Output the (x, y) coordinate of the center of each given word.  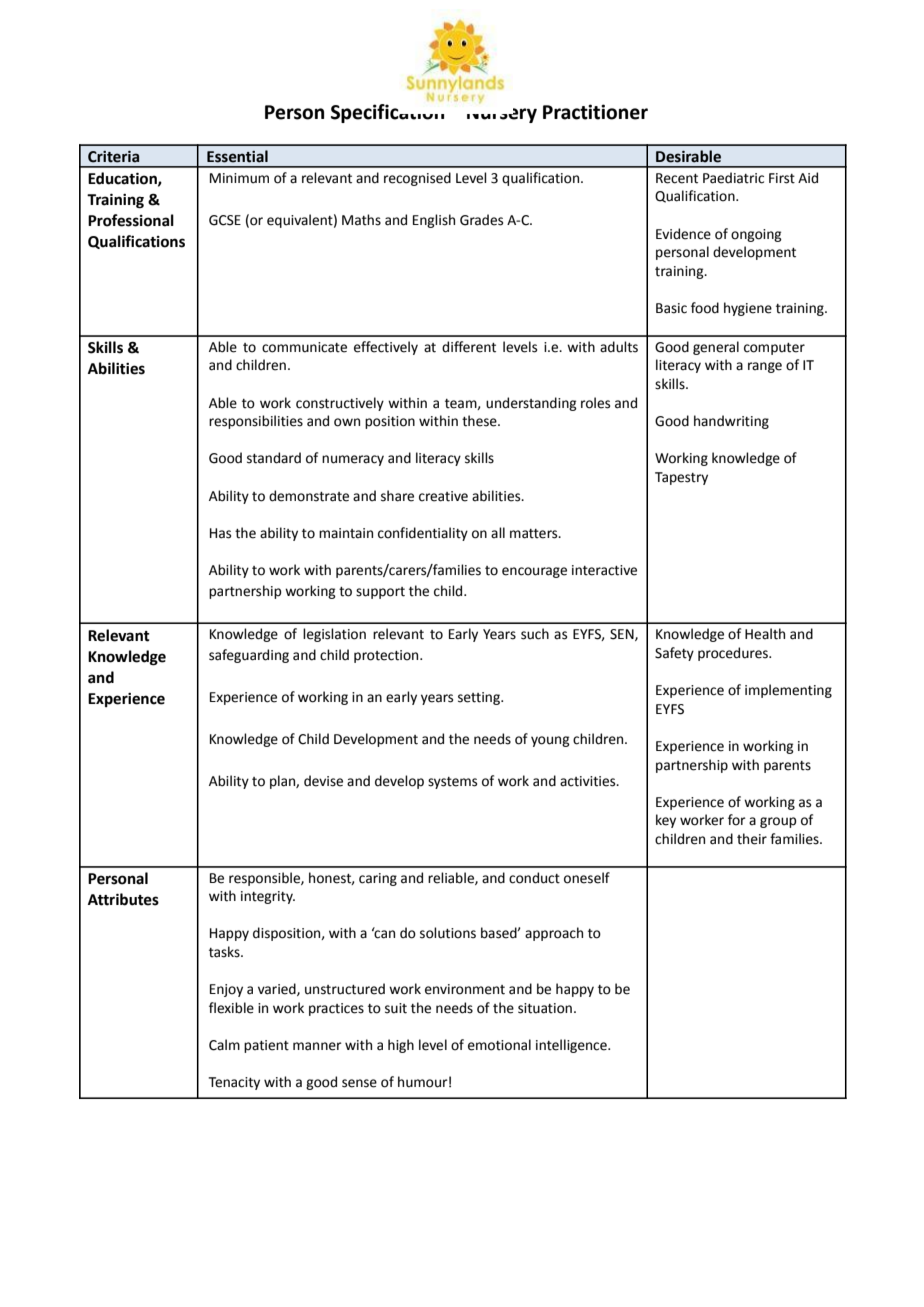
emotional (499, 1045)
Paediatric (733, 178)
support (380, 593)
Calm (224, 1045)
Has (220, 533)
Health (765, 634)
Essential (237, 156)
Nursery (502, 115)
